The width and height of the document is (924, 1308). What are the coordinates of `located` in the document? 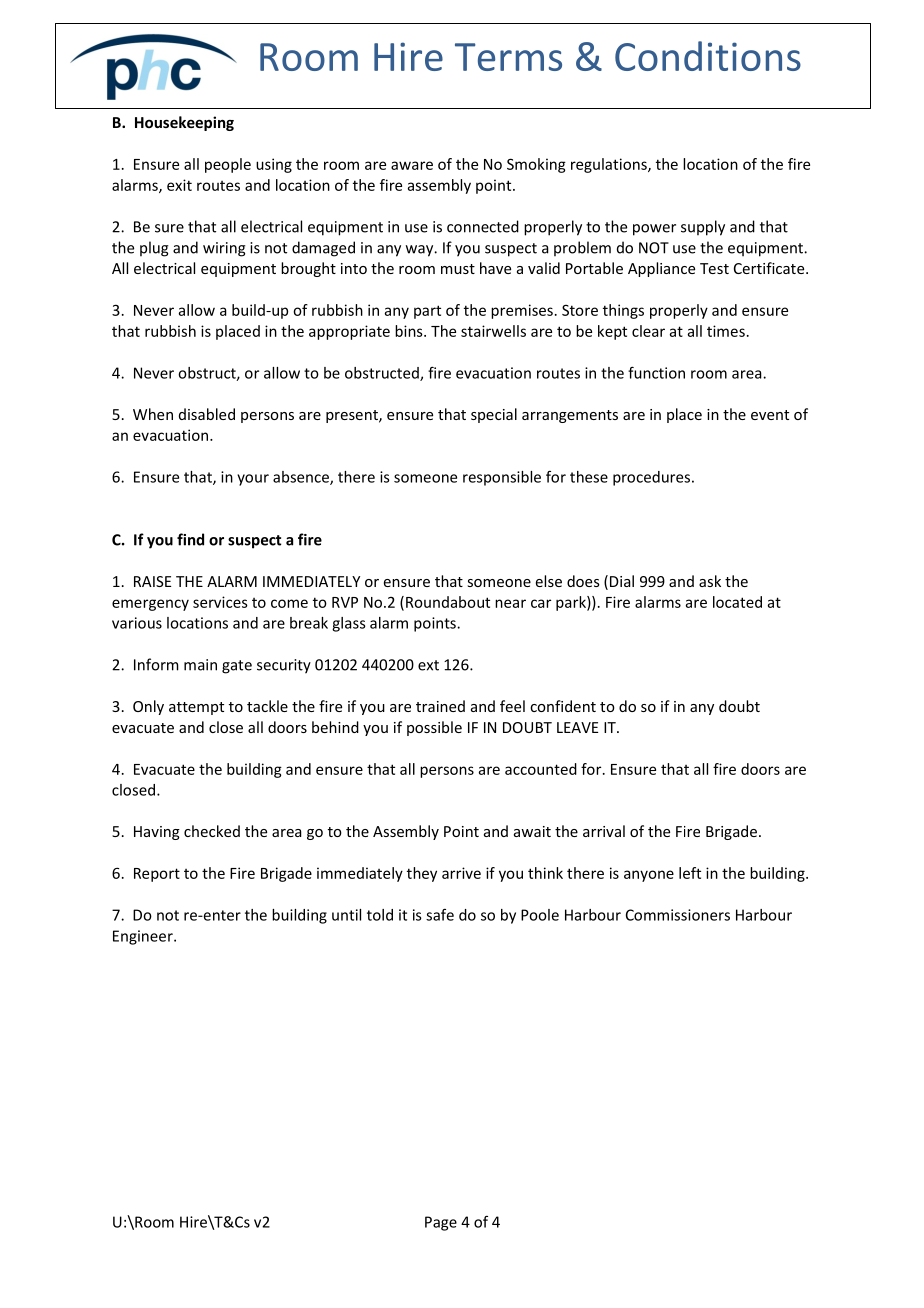 It's located at (737, 602).
